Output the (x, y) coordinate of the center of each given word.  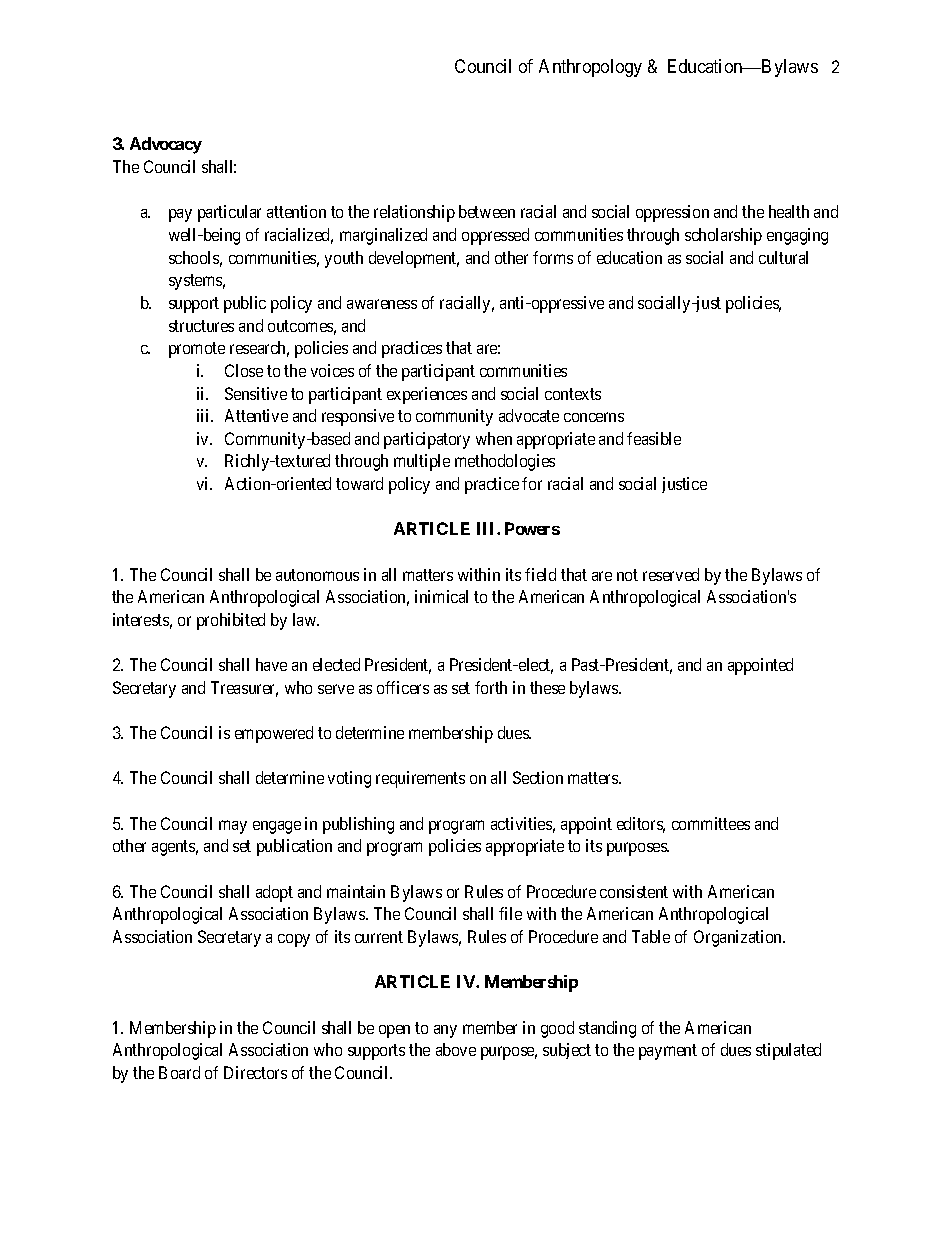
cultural (783, 257)
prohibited (231, 621)
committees (711, 823)
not (627, 575)
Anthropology (590, 68)
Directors (255, 1072)
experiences (427, 395)
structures (201, 326)
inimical (441, 596)
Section (538, 777)
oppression (672, 213)
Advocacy (166, 145)
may (233, 827)
